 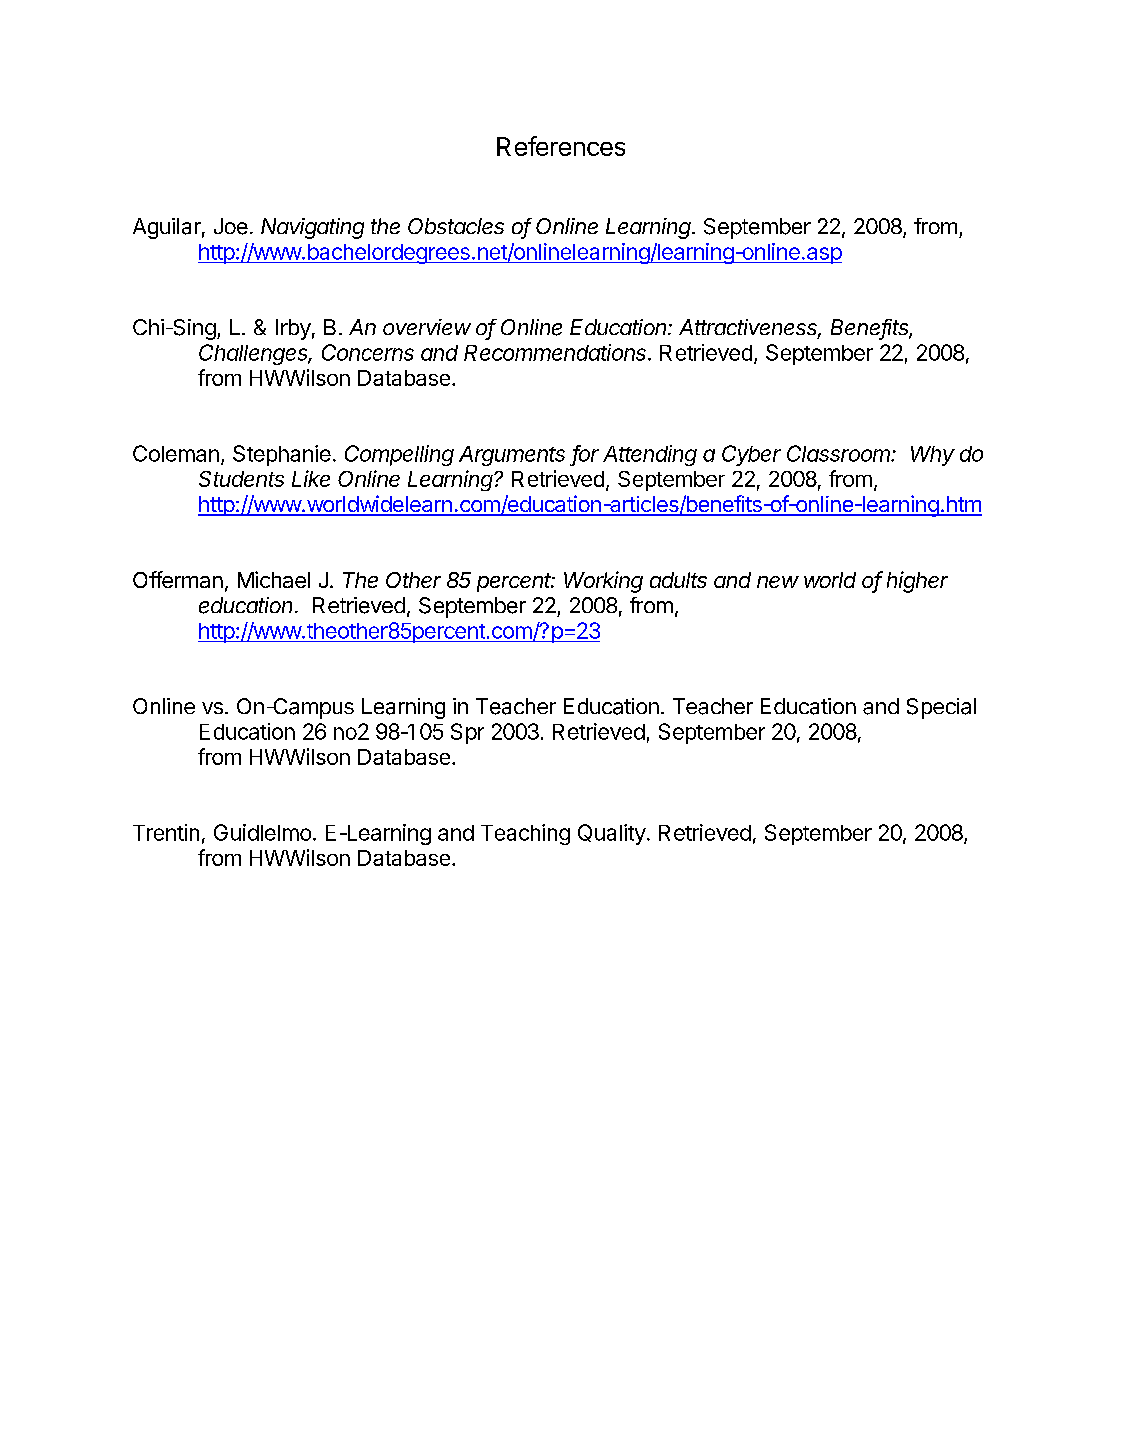 What do you see at coordinates (525, 834) in the screenshot?
I see `Teaching` at bounding box center [525, 834].
